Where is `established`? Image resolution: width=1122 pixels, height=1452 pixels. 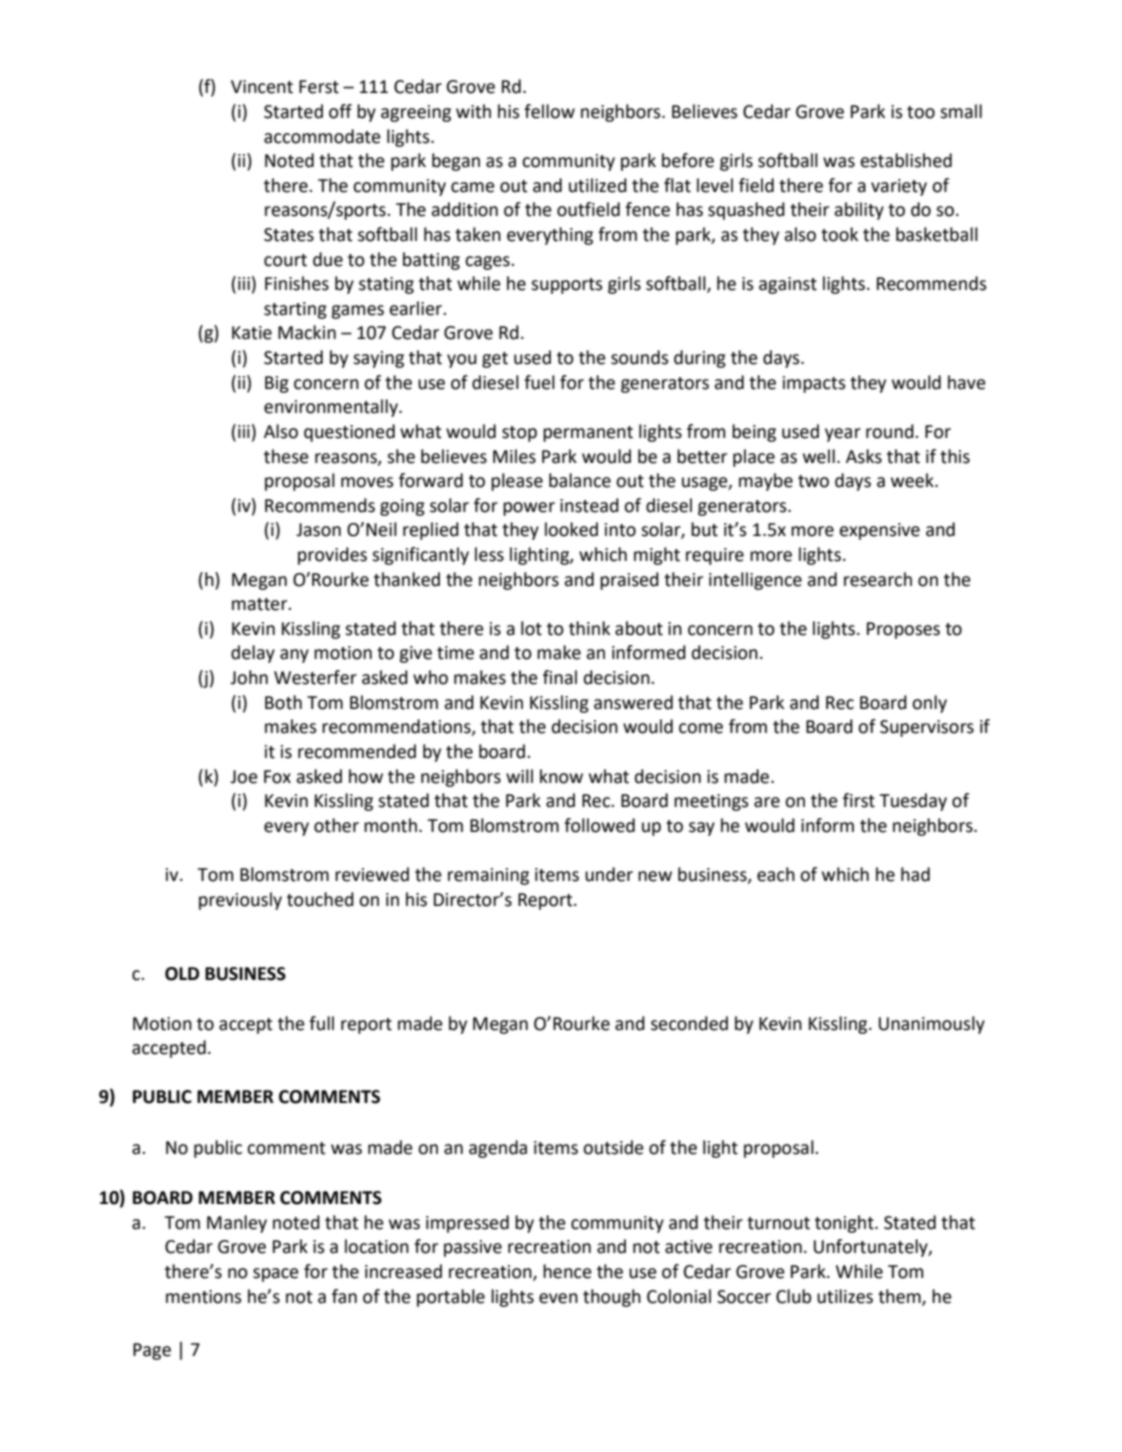 established is located at coordinates (906, 160).
